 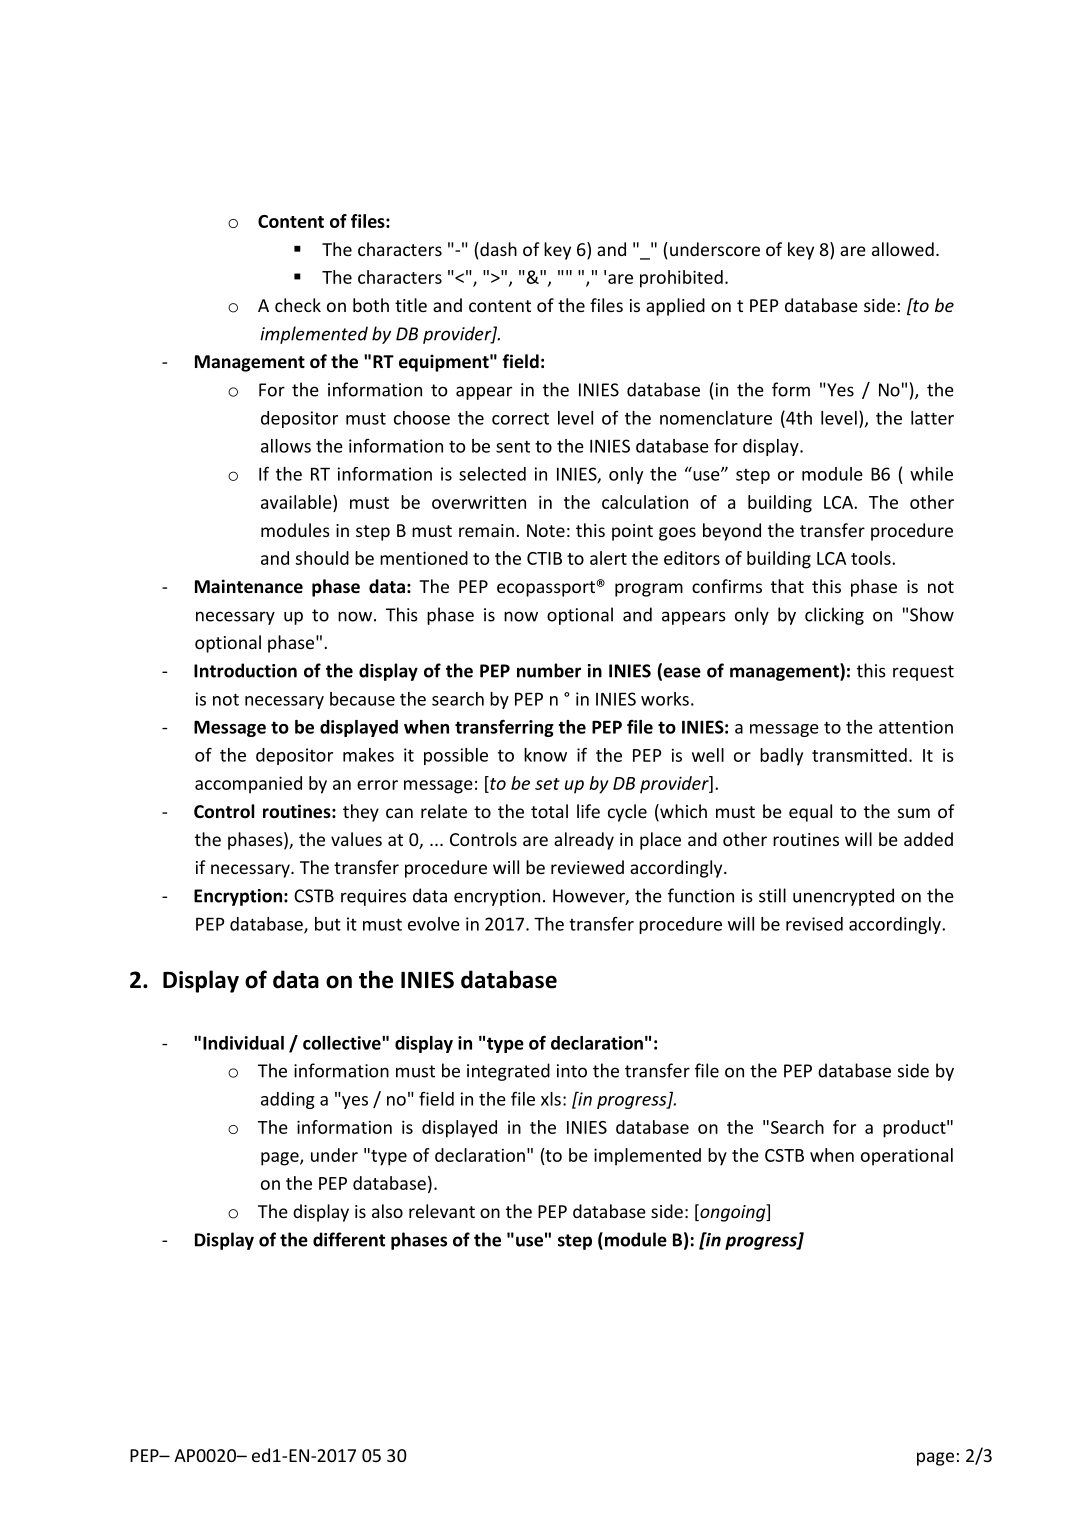 What do you see at coordinates (859, 755) in the screenshot?
I see `transmitted` at bounding box center [859, 755].
